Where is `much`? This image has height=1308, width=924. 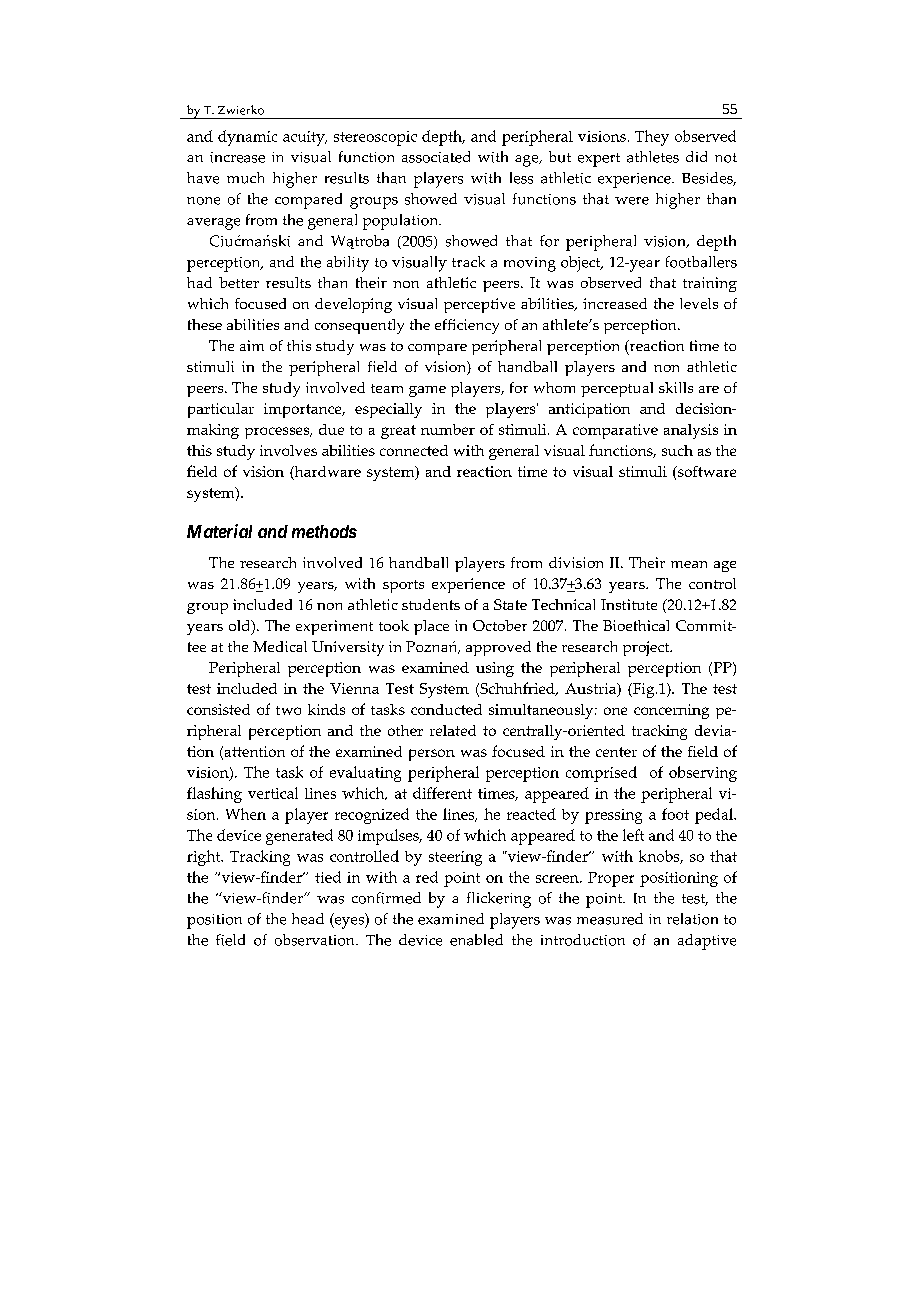
much is located at coordinates (245, 178).
